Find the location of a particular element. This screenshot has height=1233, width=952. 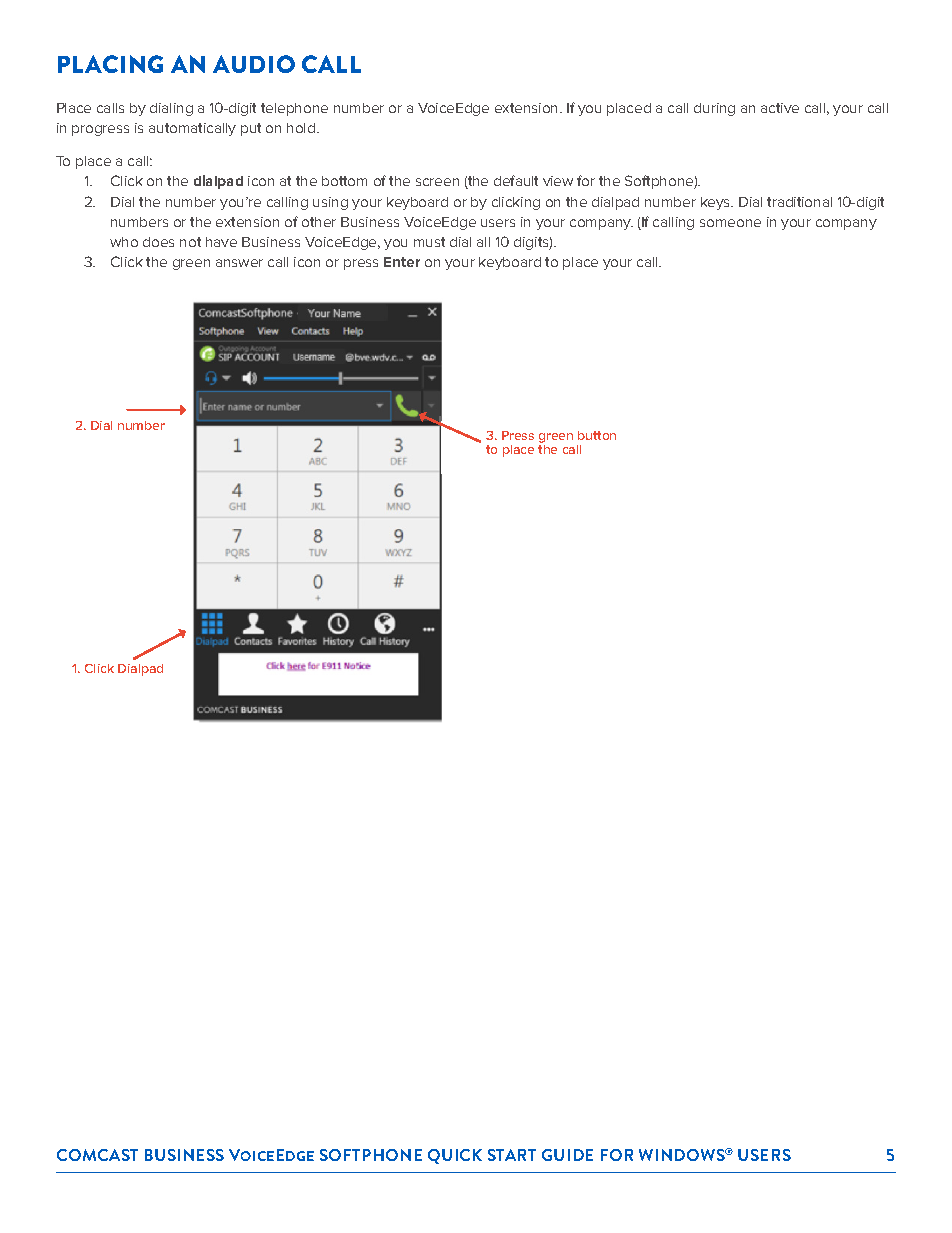

answer is located at coordinates (239, 263).
